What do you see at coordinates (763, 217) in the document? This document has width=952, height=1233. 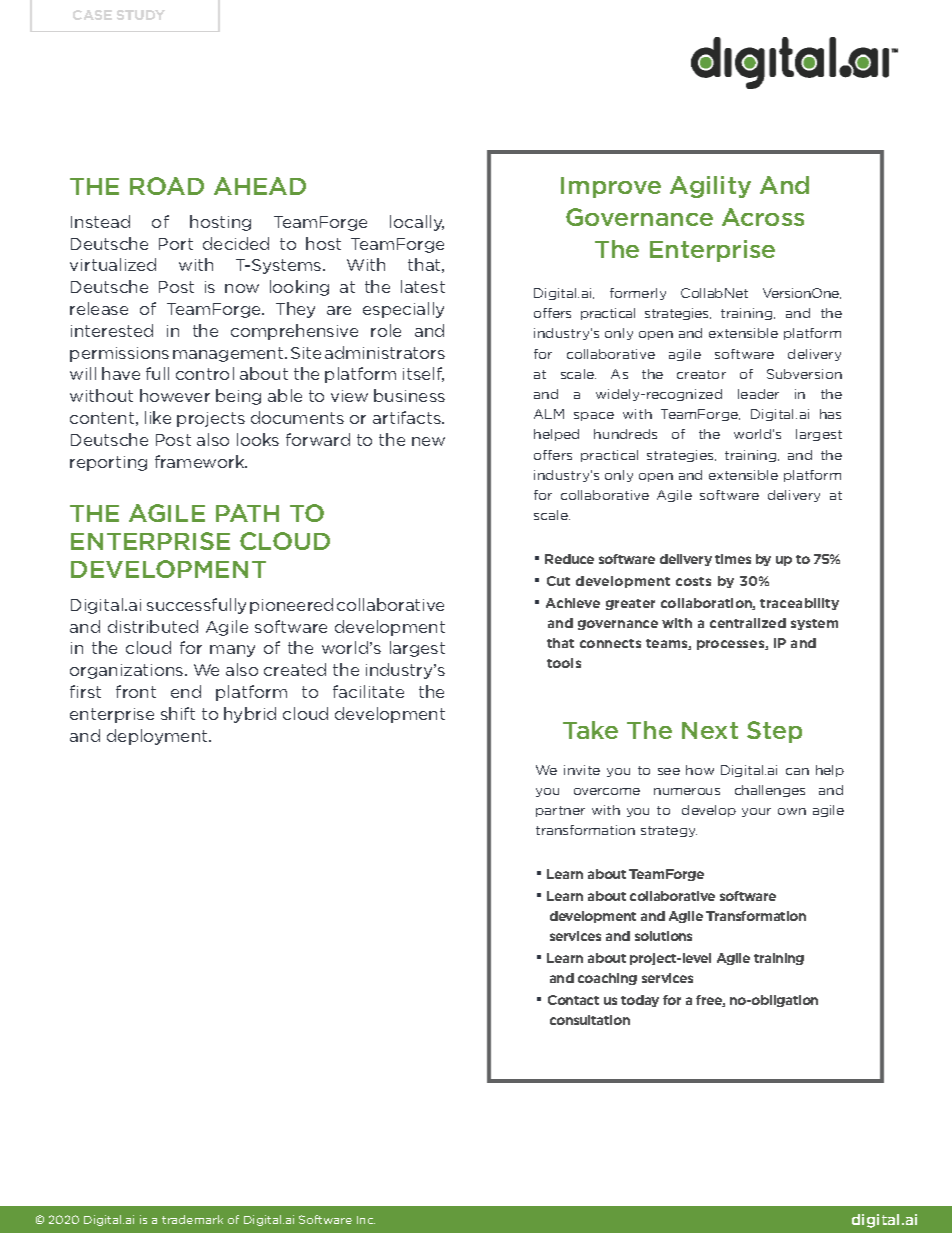 I see `Across` at bounding box center [763, 217].
